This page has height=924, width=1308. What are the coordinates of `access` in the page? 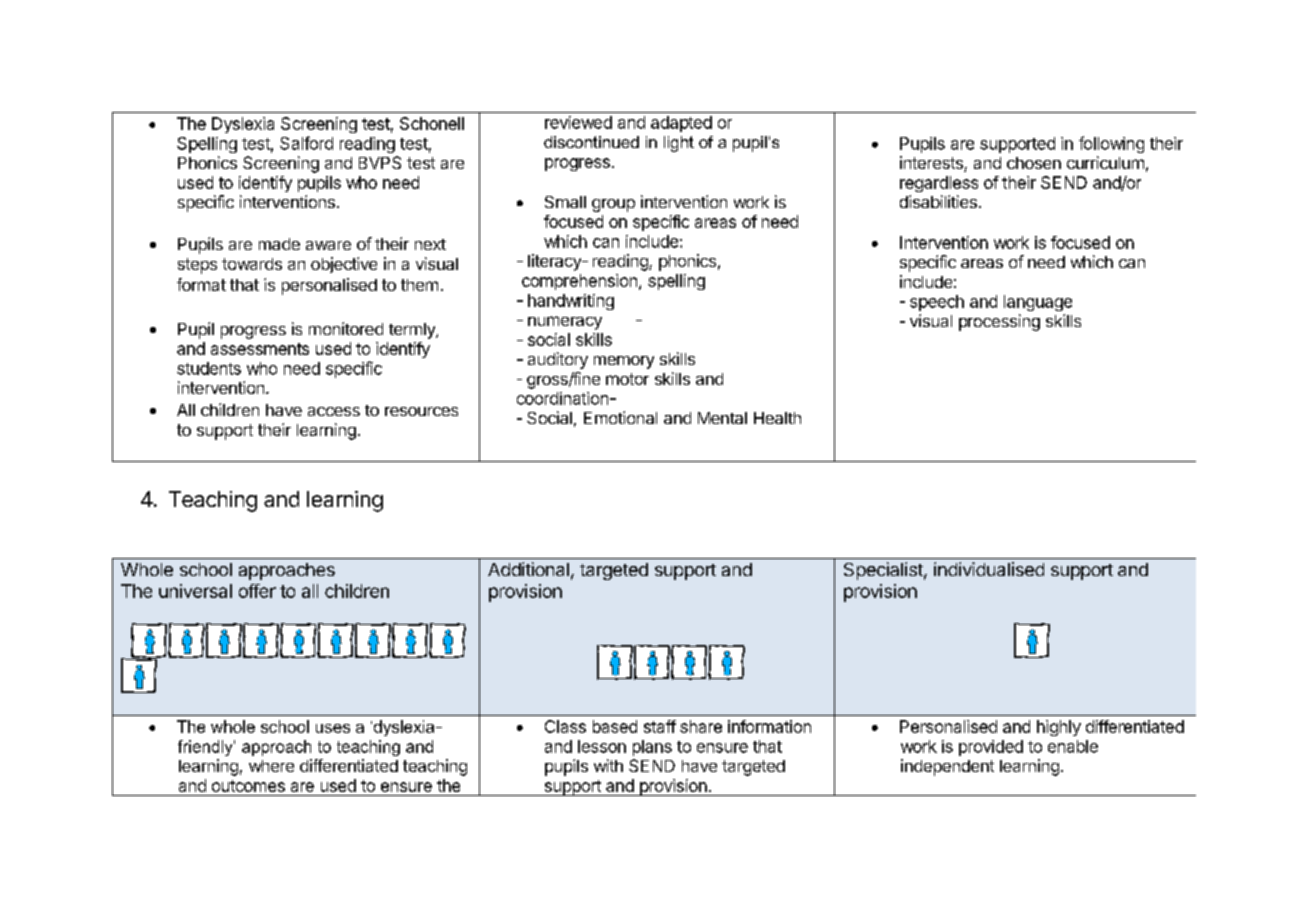 It's located at (334, 411).
